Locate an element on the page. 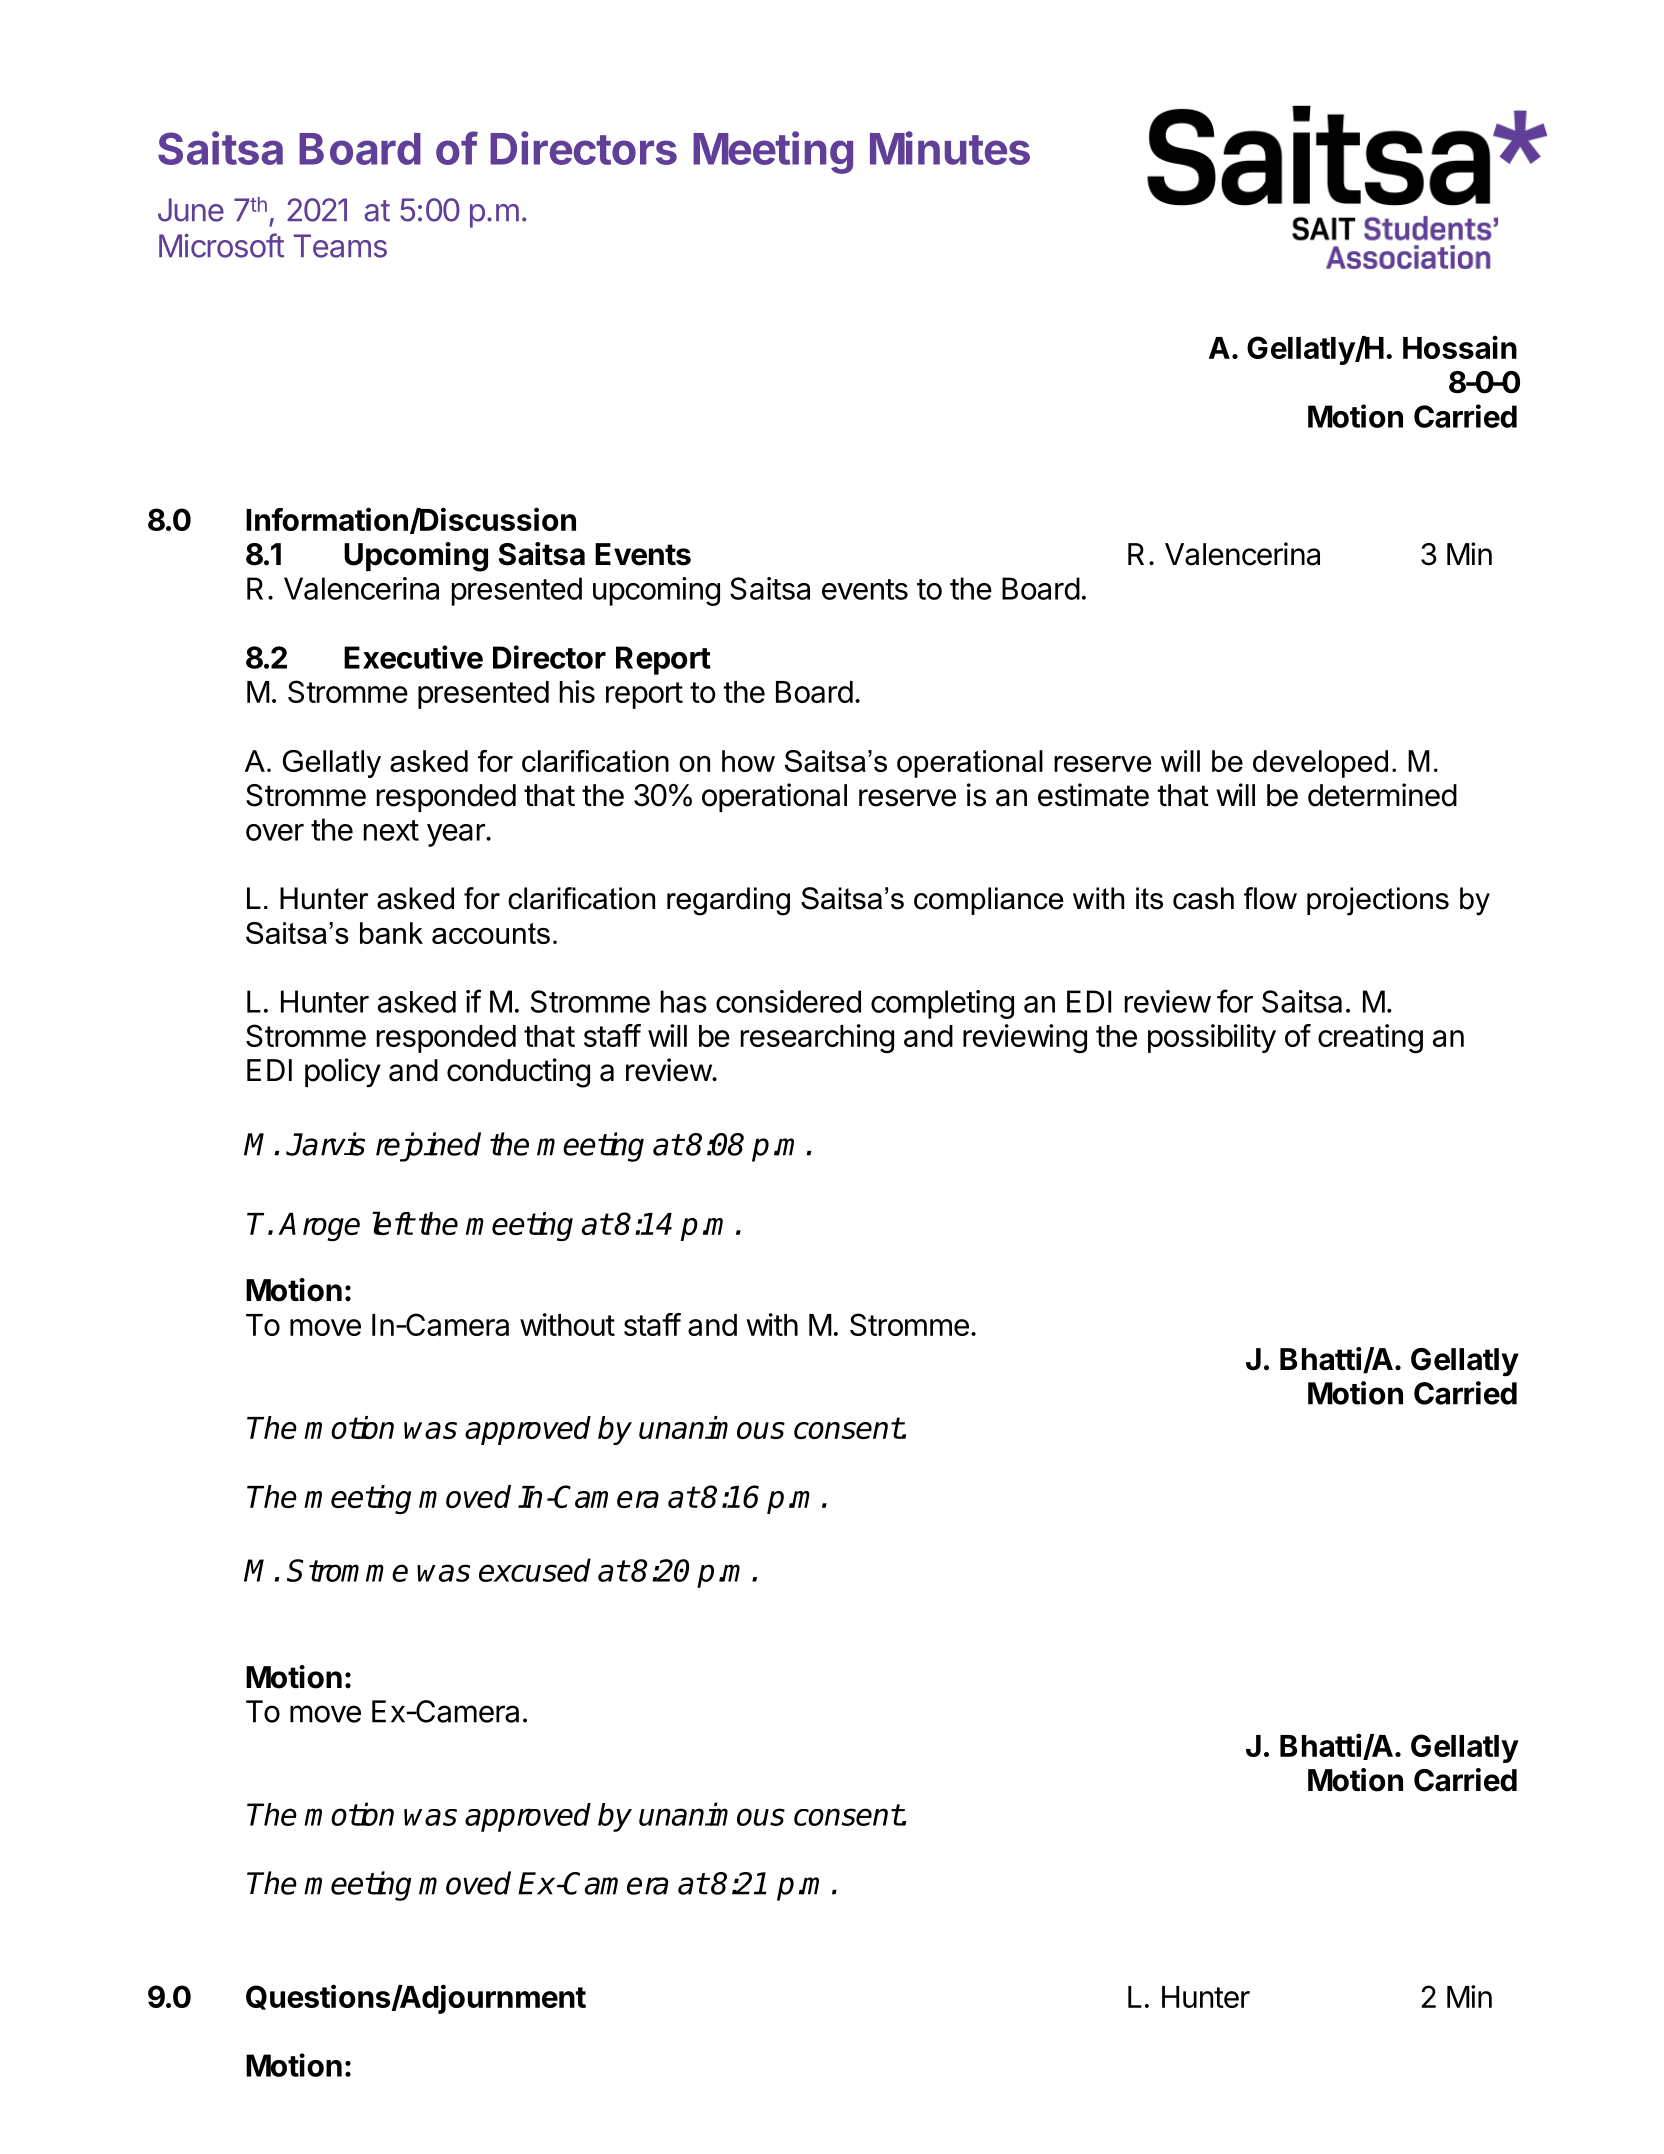 The width and height of the page is (1664, 2154). policy is located at coordinates (343, 1073).
